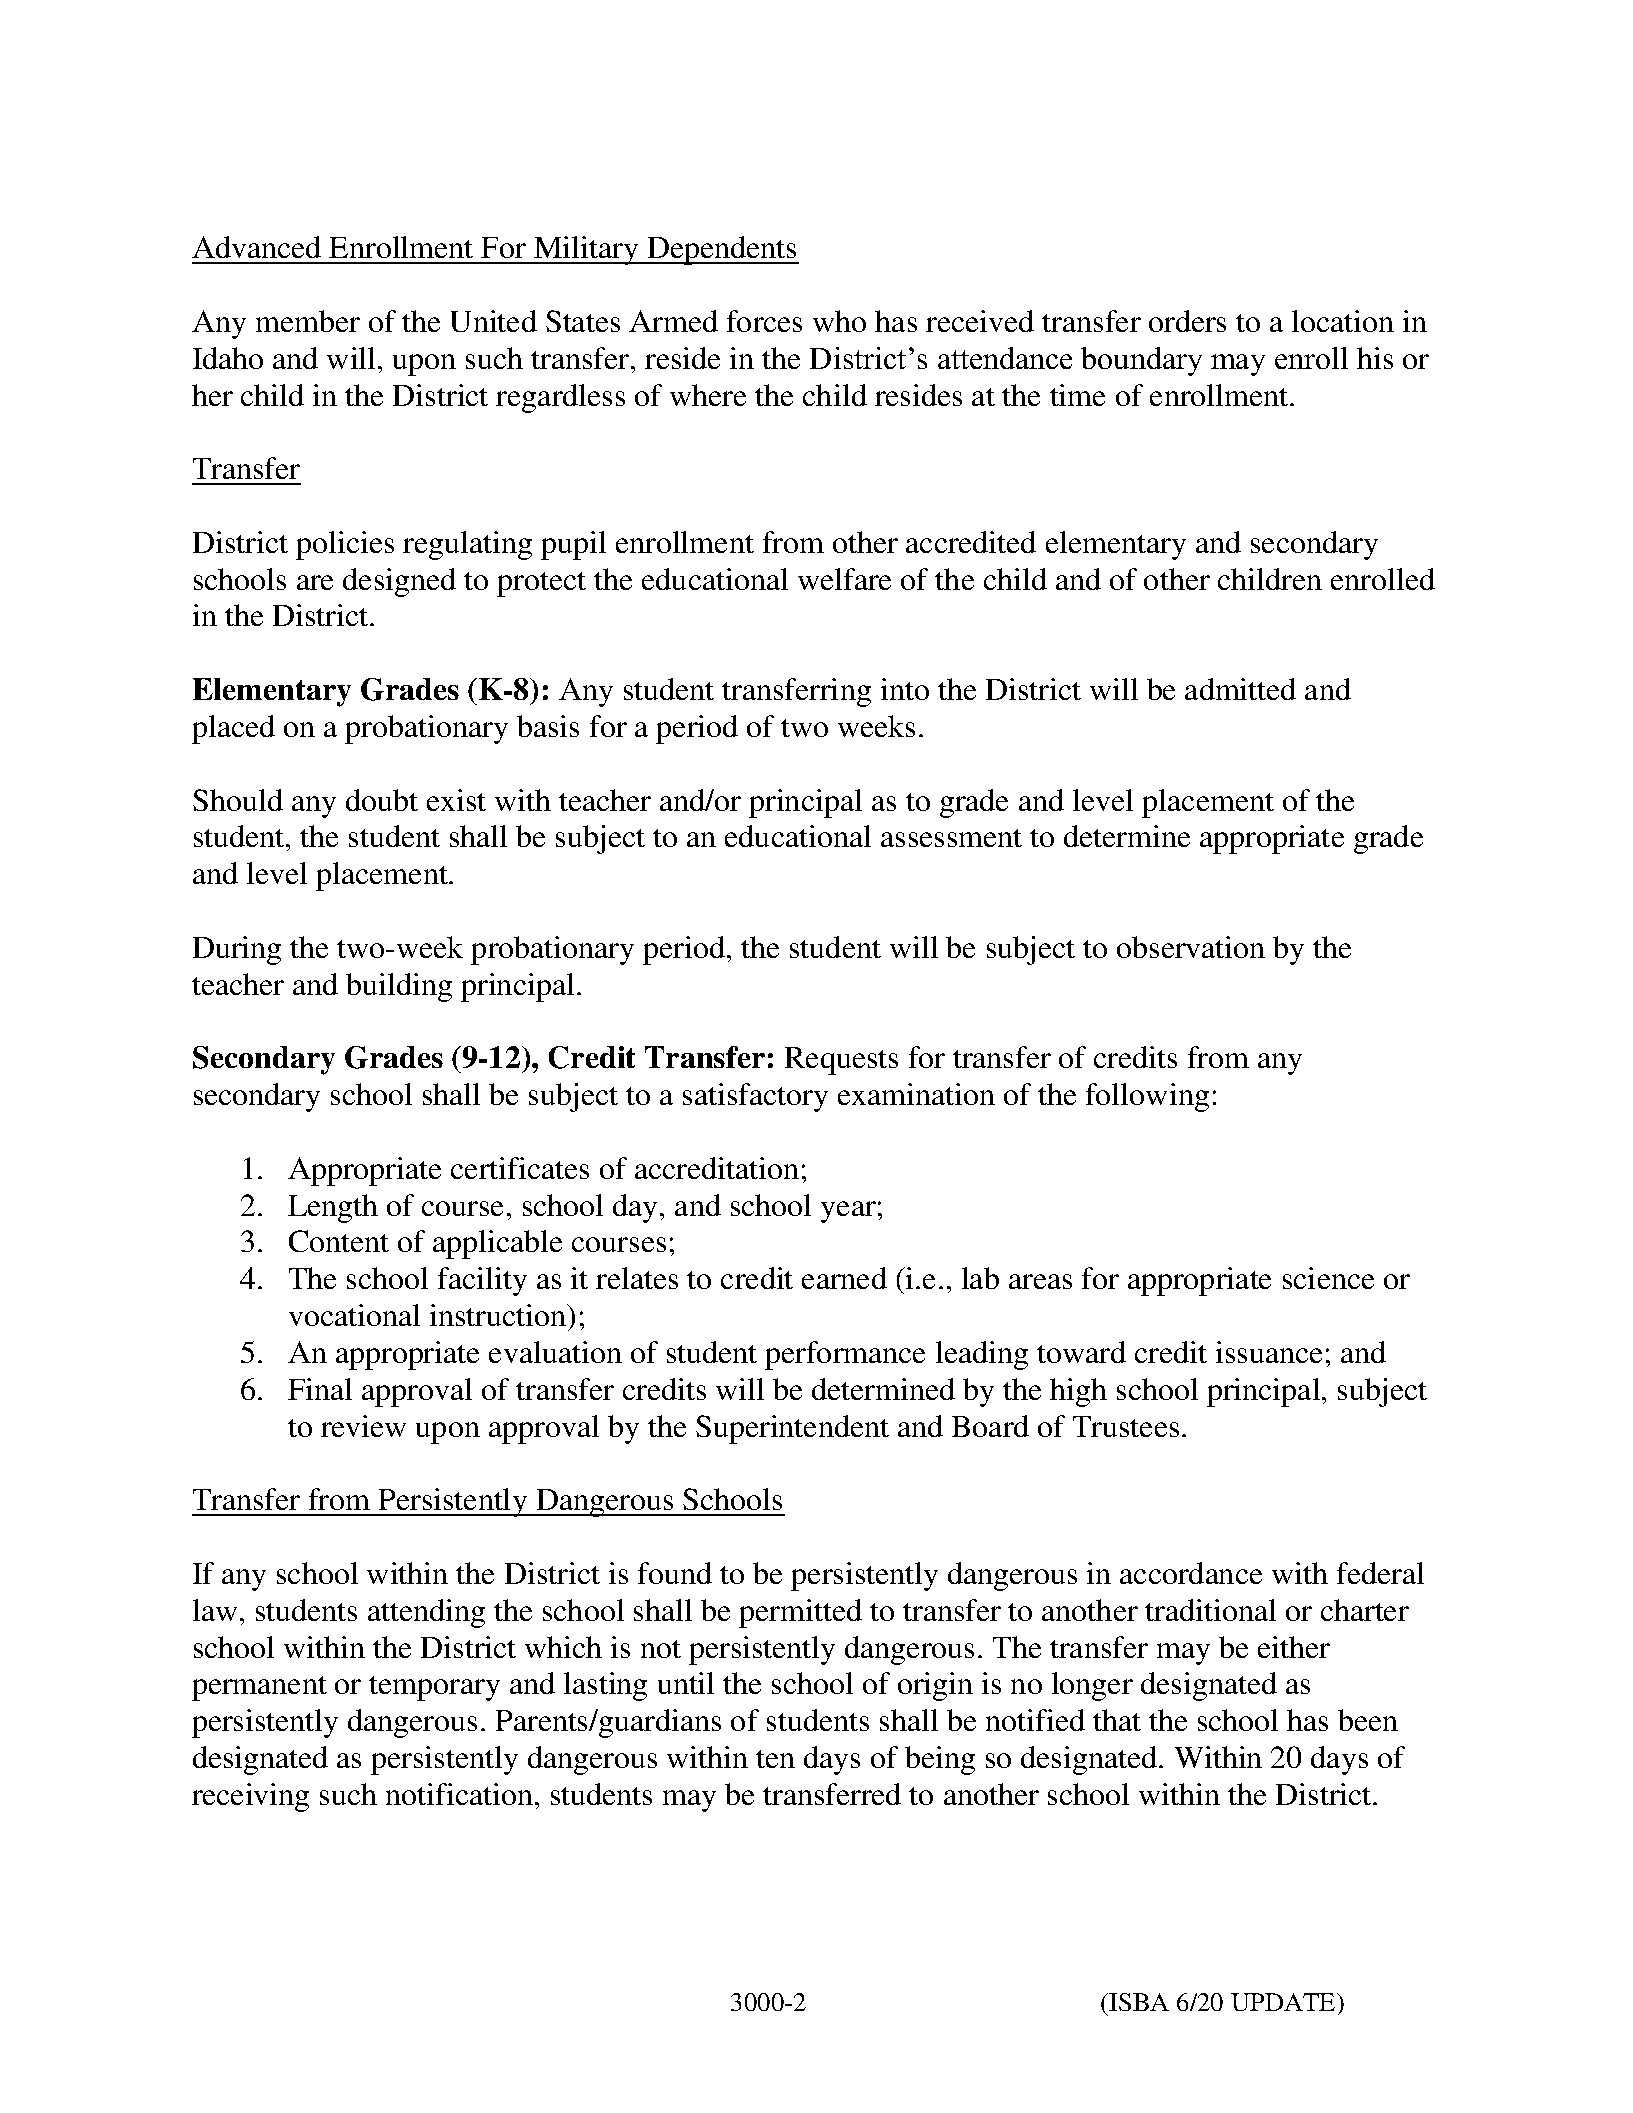 This screenshot has width=1633, height=2113. What do you see at coordinates (382, 800) in the screenshot?
I see `doubt` at bounding box center [382, 800].
